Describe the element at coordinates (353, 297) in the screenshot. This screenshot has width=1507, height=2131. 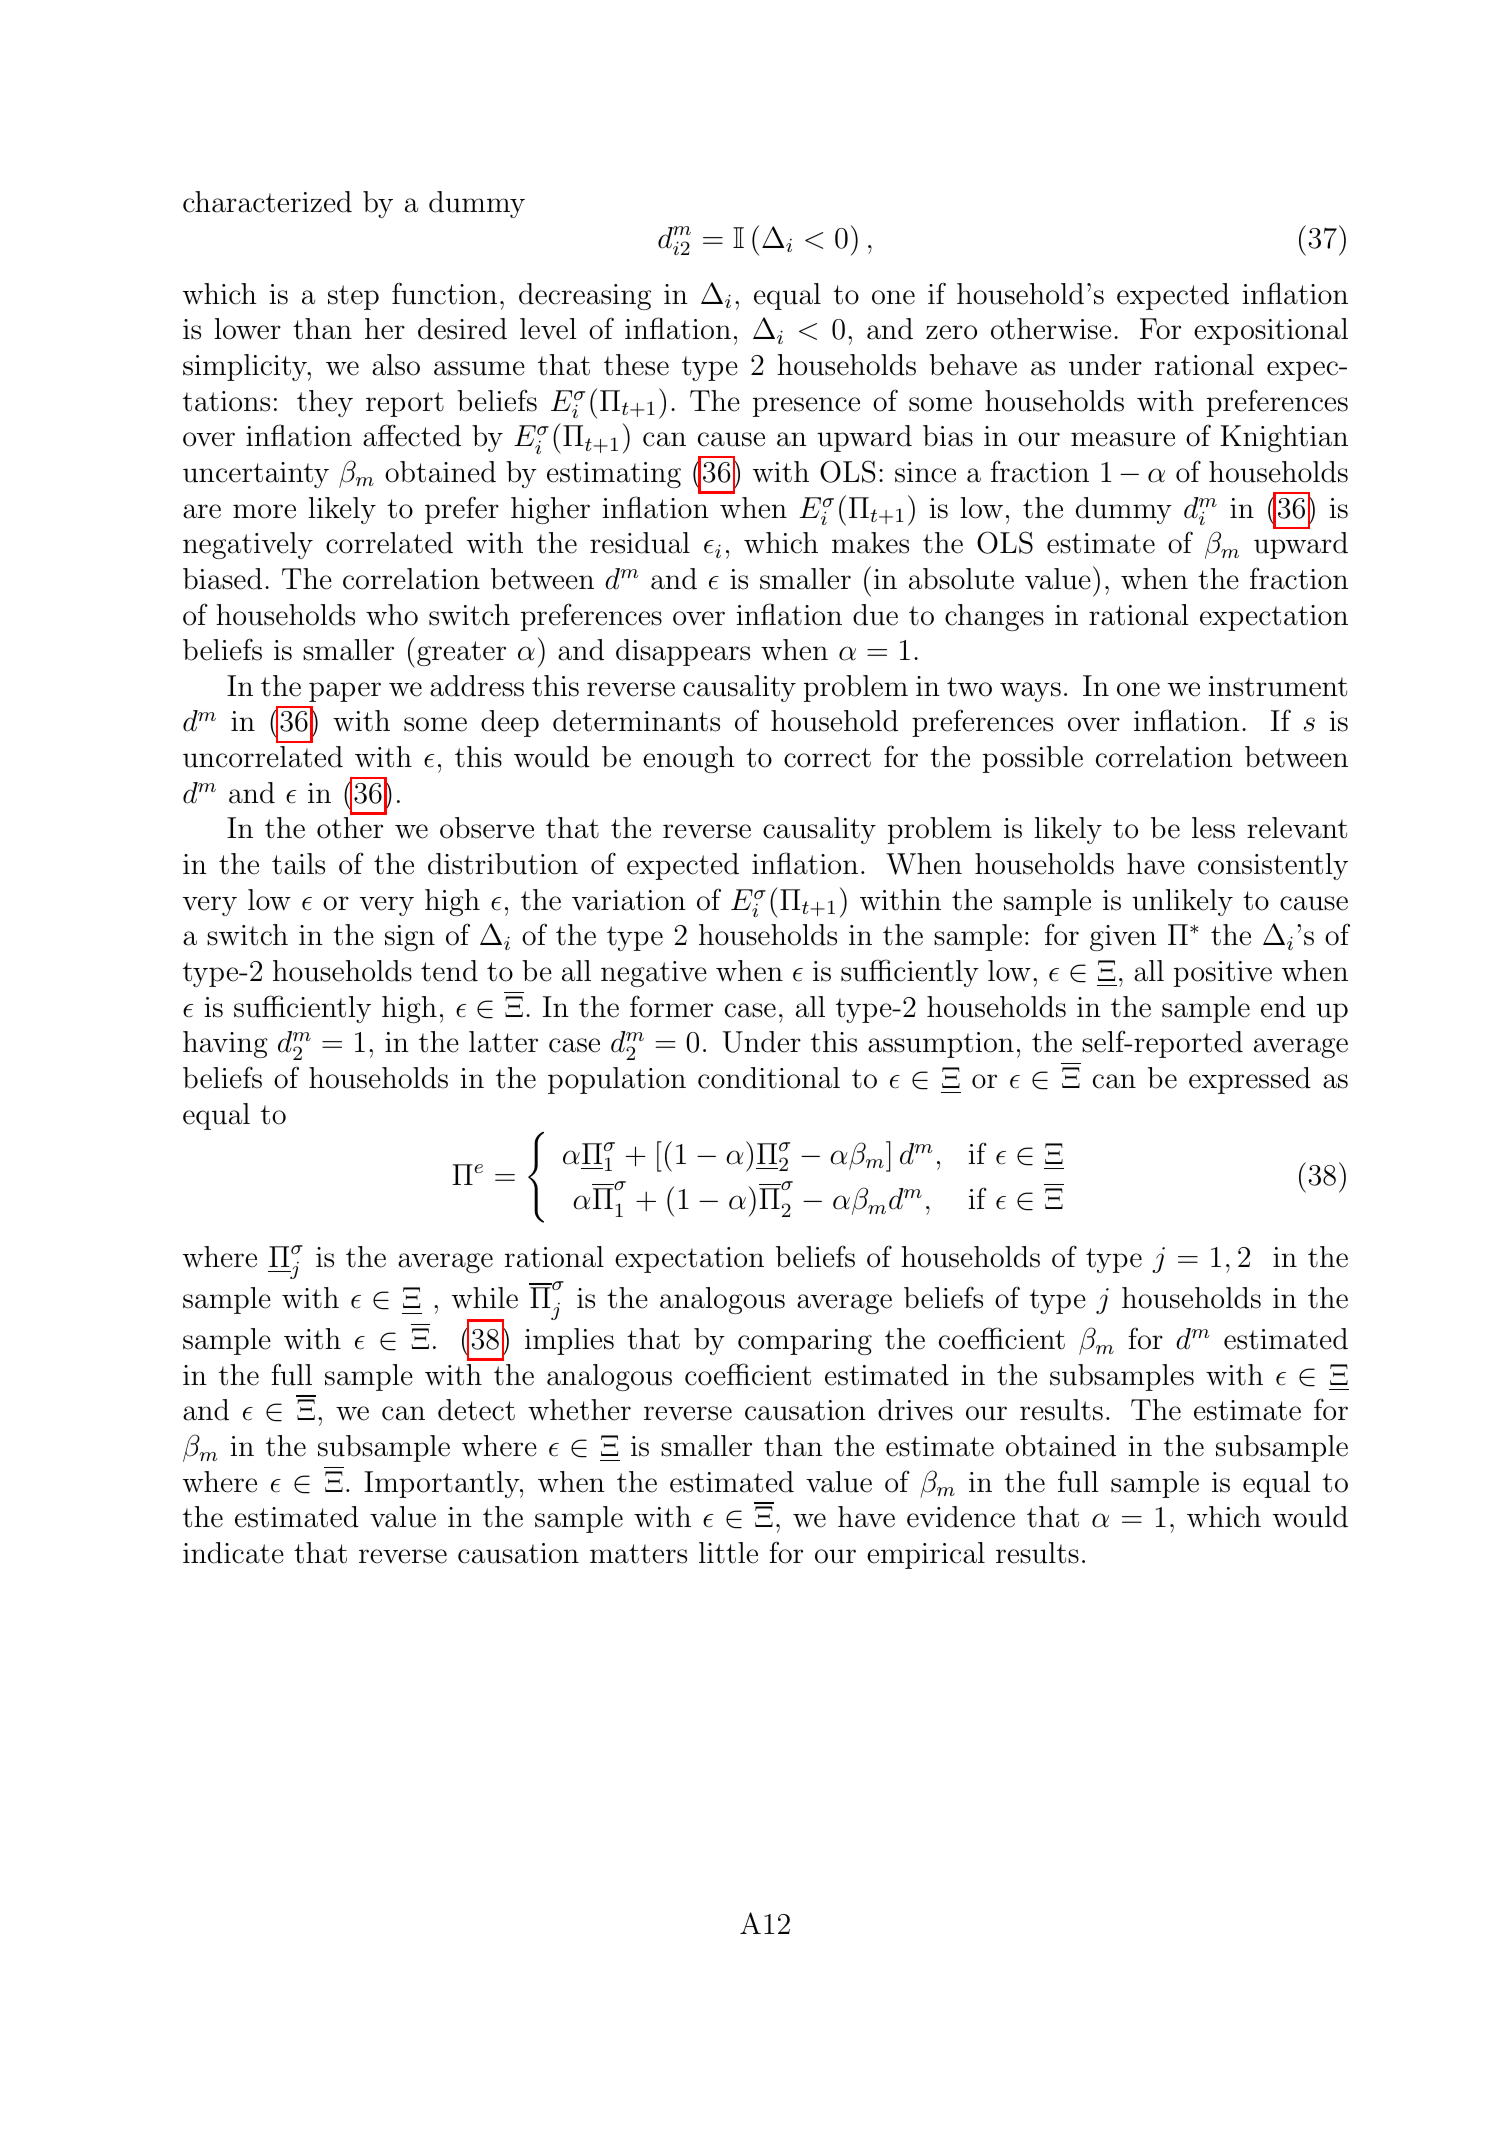
I see `step` at that location.
